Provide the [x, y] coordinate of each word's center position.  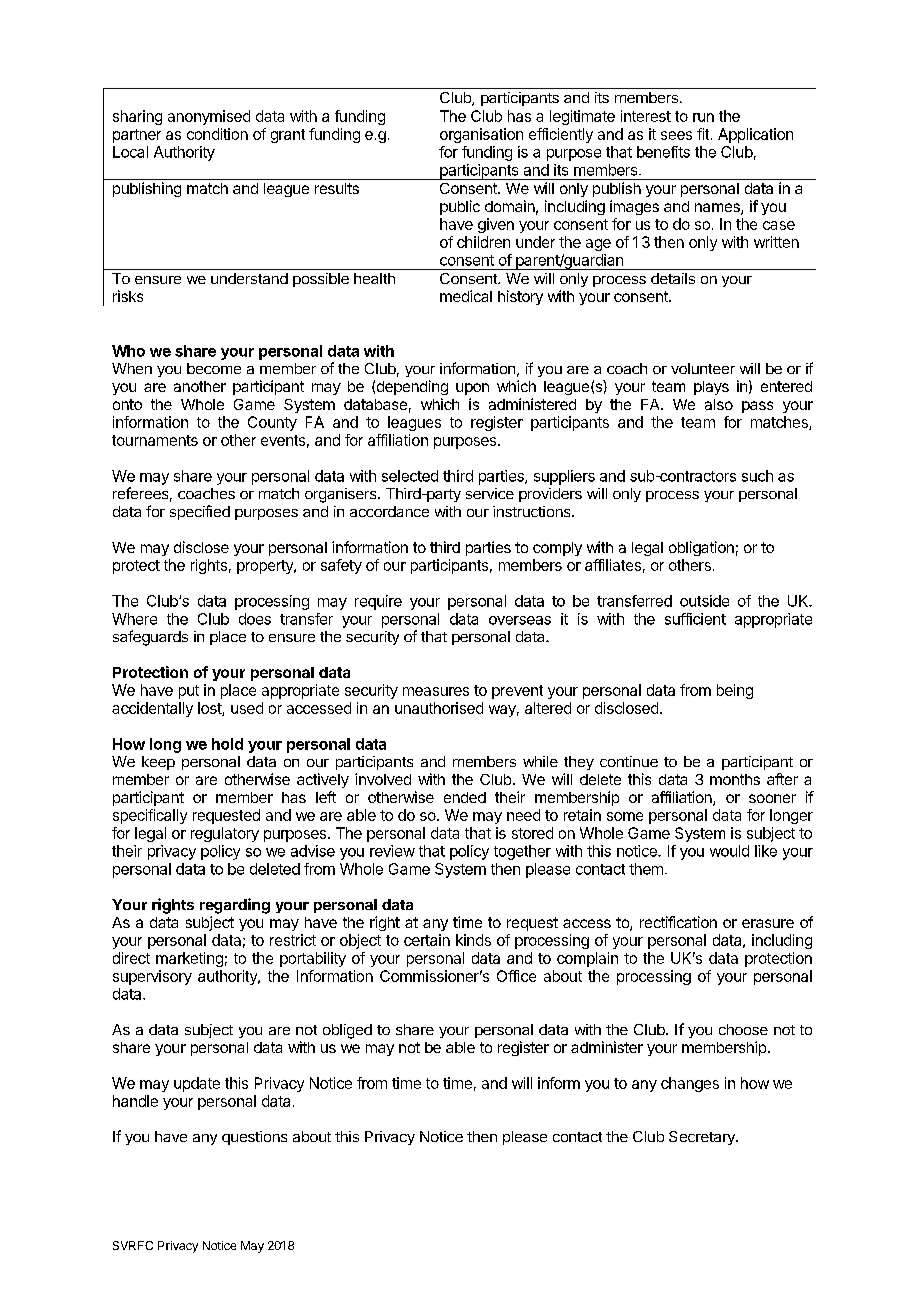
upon [472, 389]
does [255, 619]
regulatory [225, 834]
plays [711, 388]
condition [217, 134]
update [197, 1084]
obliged [347, 1031]
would [729, 851]
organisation [481, 135]
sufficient [695, 619]
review [392, 851]
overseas [520, 620]
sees [676, 135]
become [214, 368]
